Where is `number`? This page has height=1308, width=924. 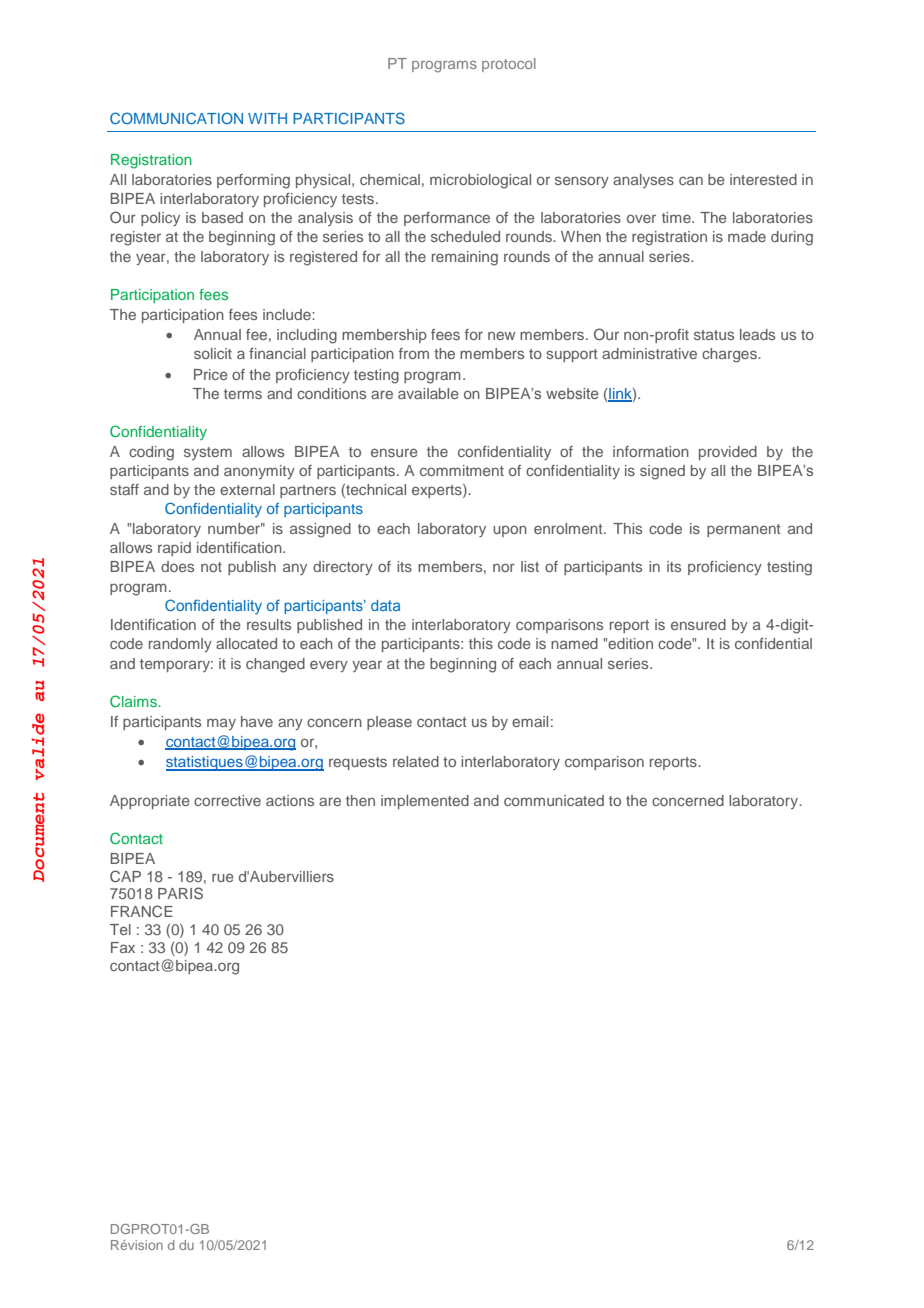
number is located at coordinates (235, 528).
